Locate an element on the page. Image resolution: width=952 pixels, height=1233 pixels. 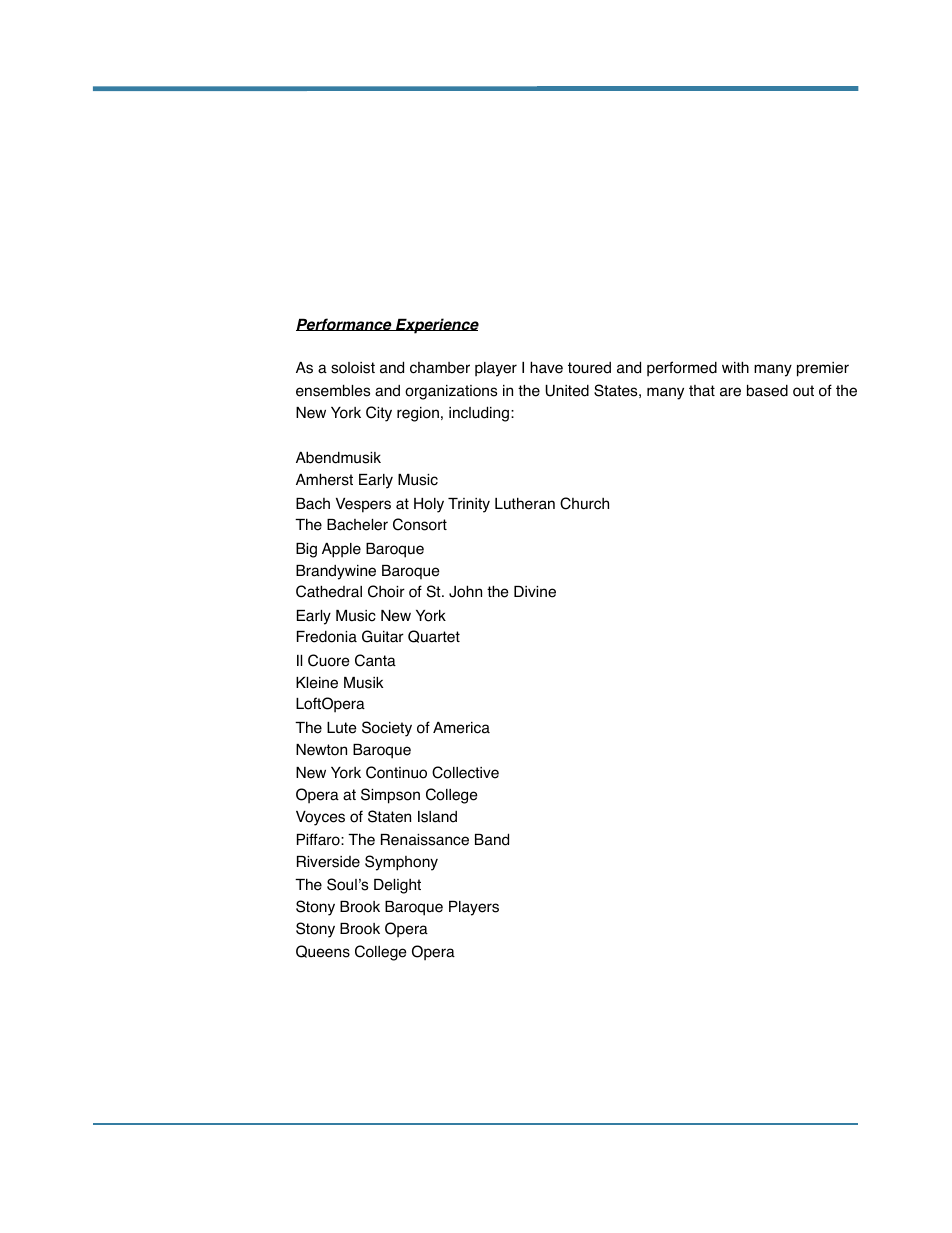
John is located at coordinates (465, 591).
